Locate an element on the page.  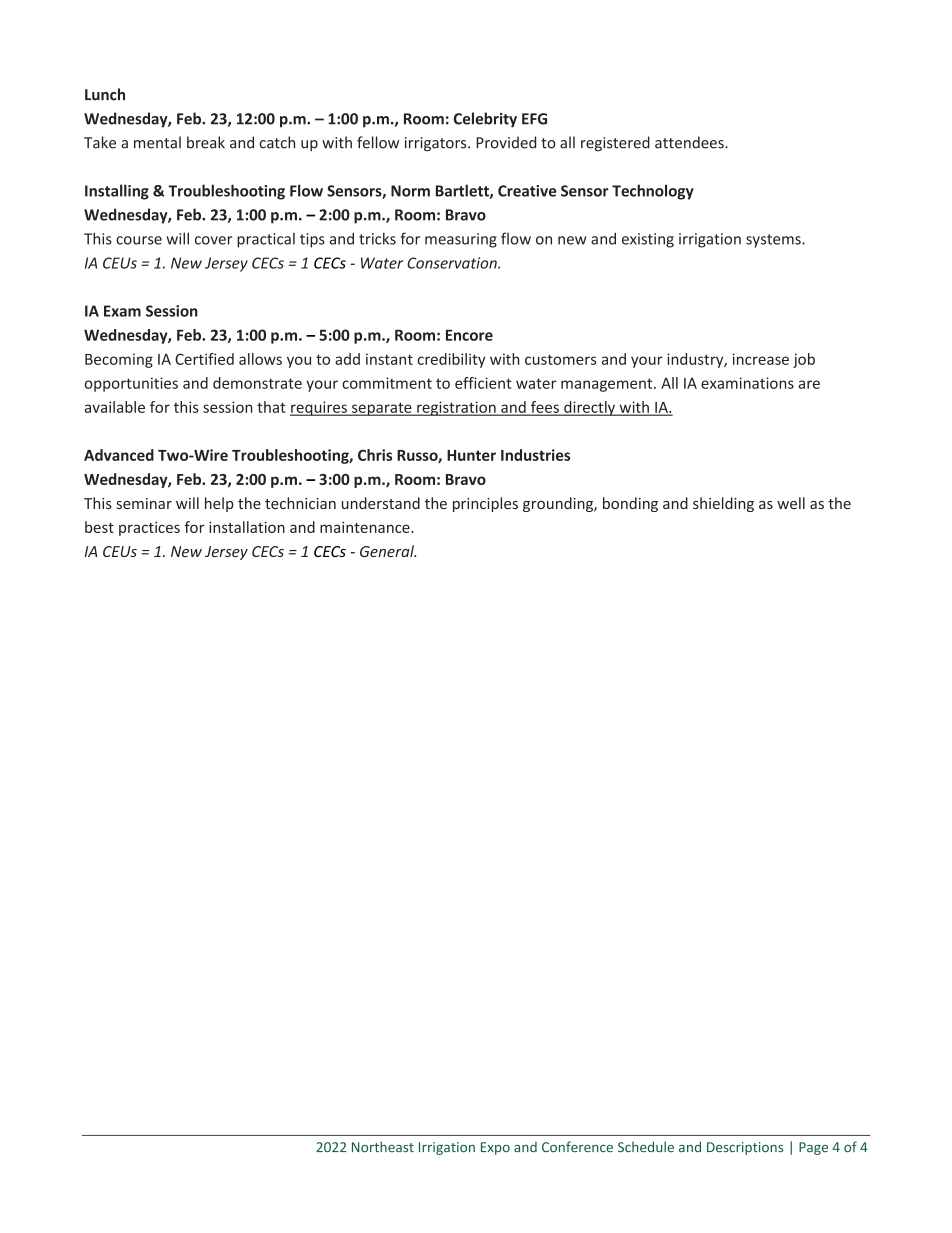
Northeast is located at coordinates (383, 1147).
